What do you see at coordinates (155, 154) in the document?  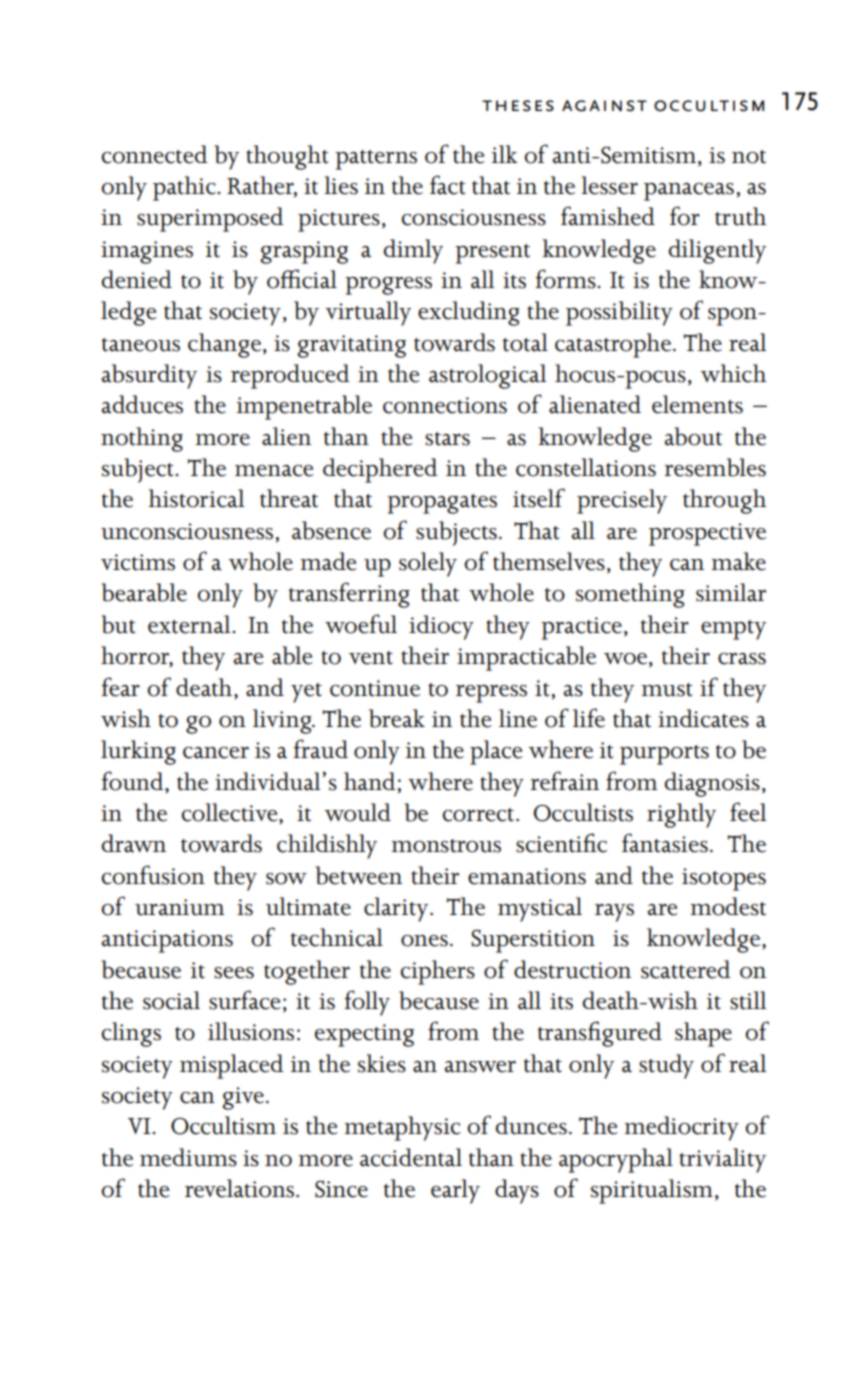 I see `connected` at bounding box center [155, 154].
